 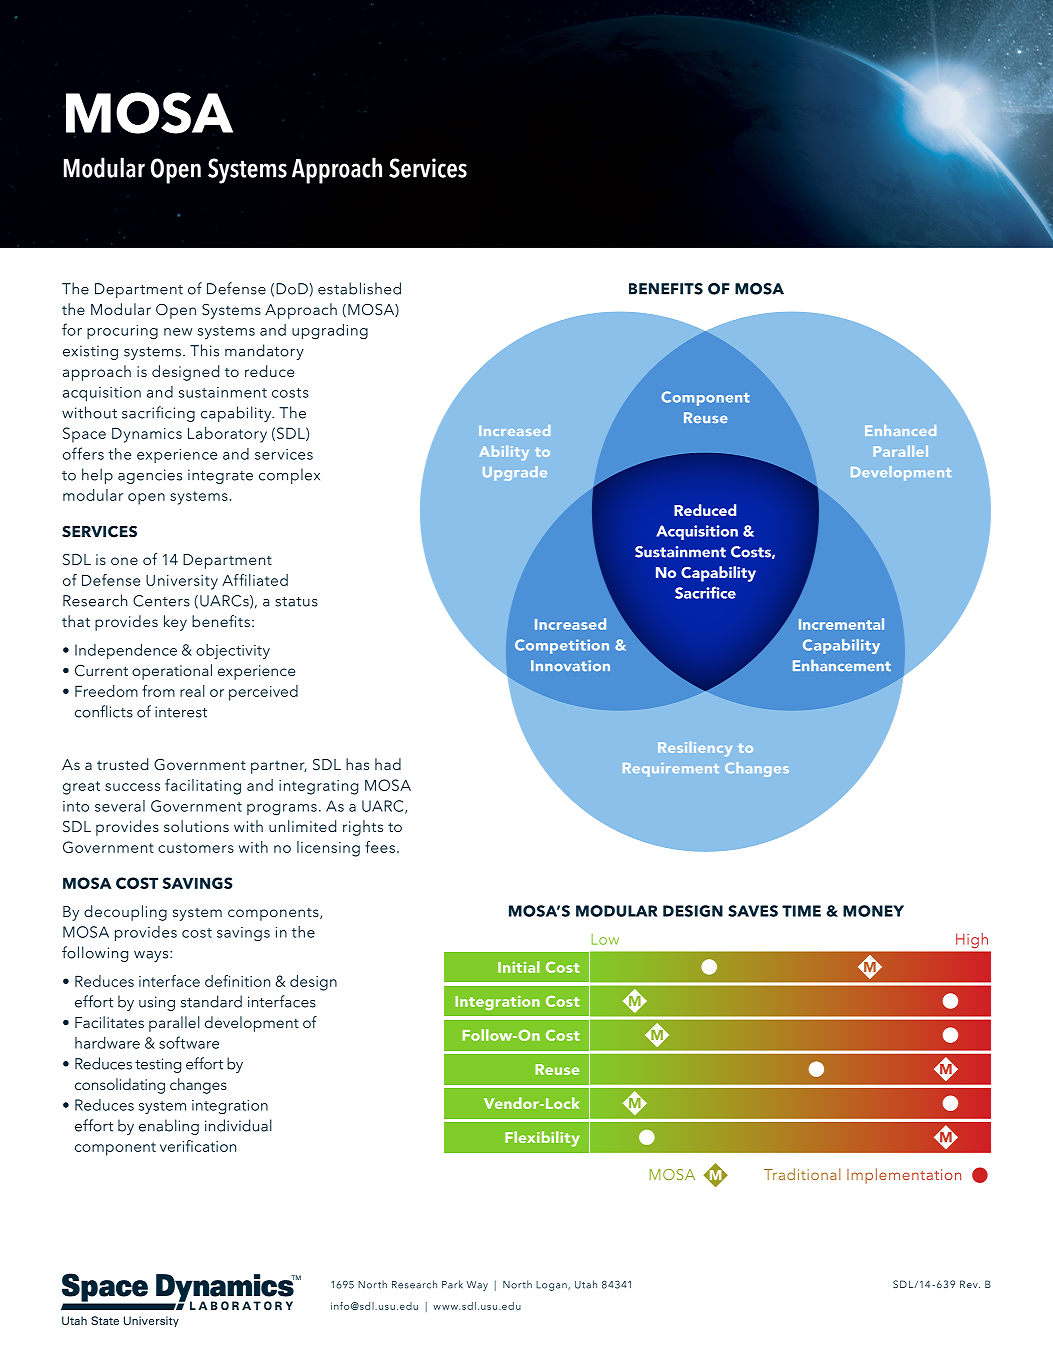 I want to click on Initial, so click(x=519, y=967).
